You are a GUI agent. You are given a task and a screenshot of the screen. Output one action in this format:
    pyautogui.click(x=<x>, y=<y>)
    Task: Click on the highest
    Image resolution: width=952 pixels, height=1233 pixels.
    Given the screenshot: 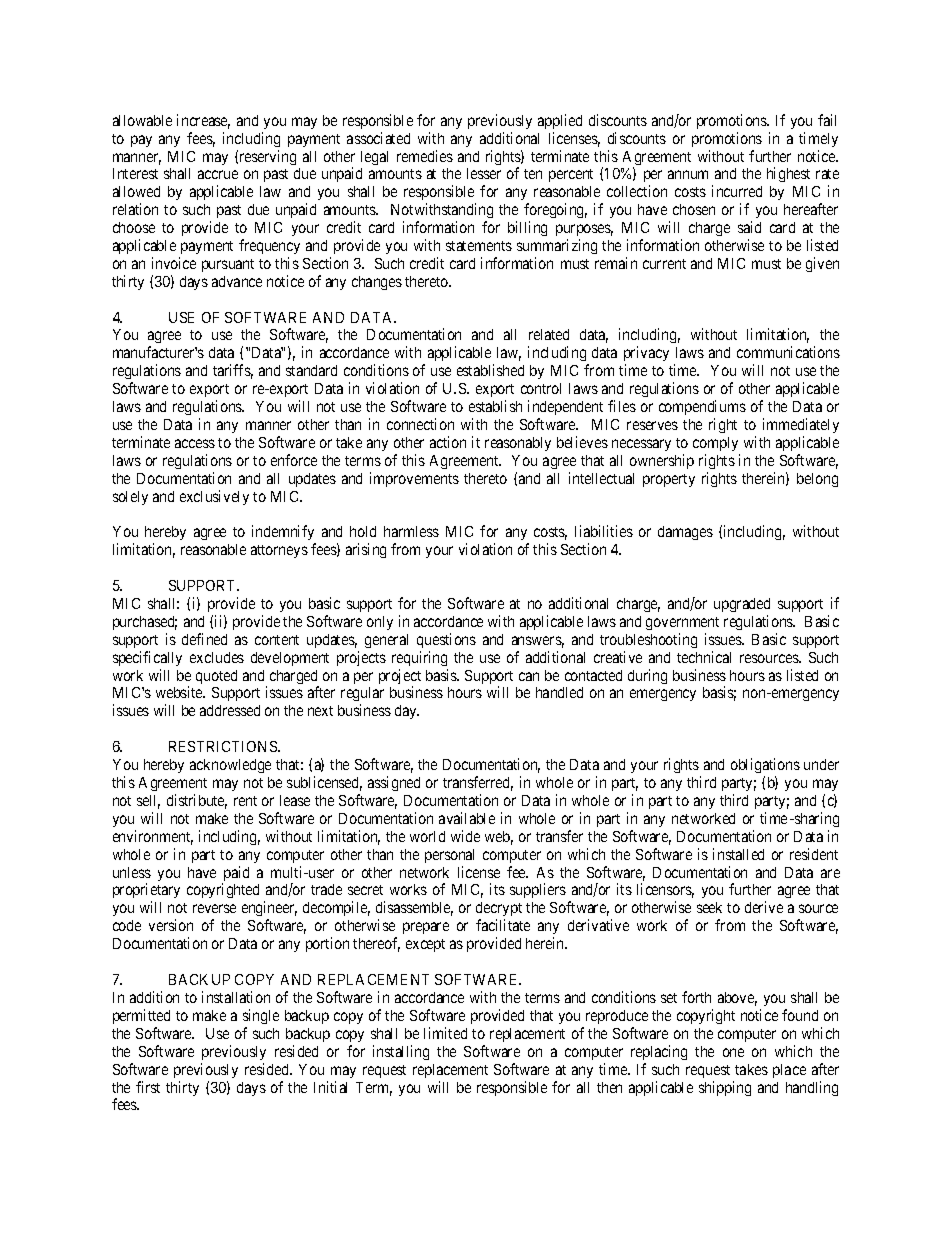 What is the action you would take?
    pyautogui.click(x=788, y=174)
